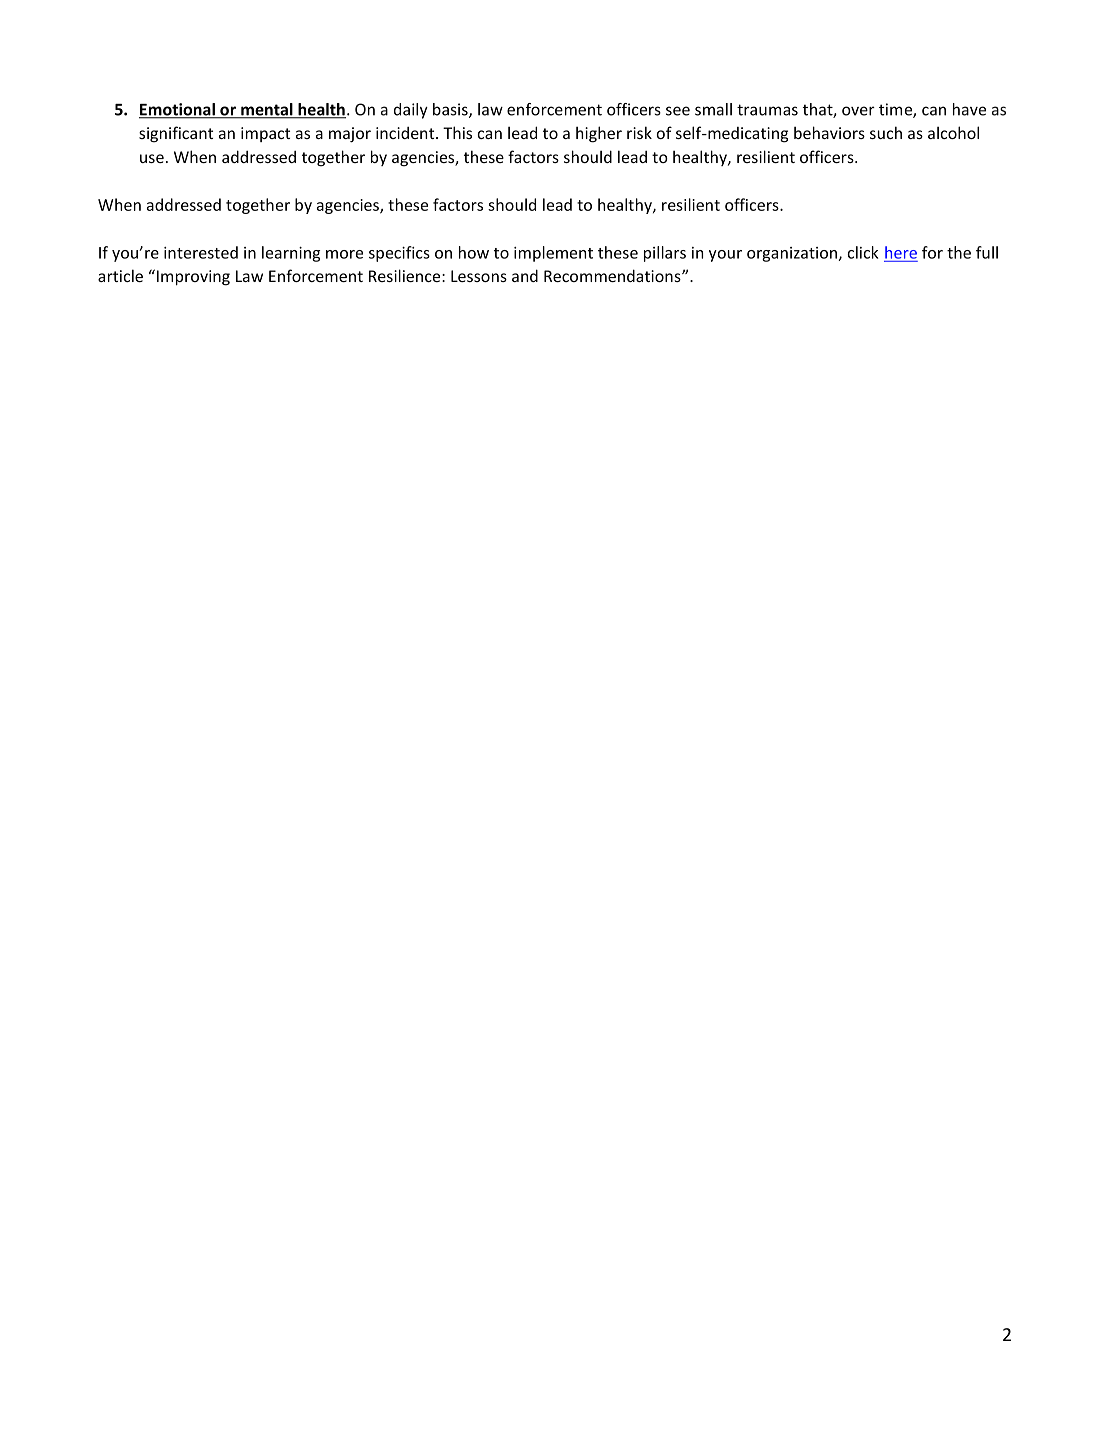  Describe the element at coordinates (901, 252) in the screenshot. I see `here` at that location.
